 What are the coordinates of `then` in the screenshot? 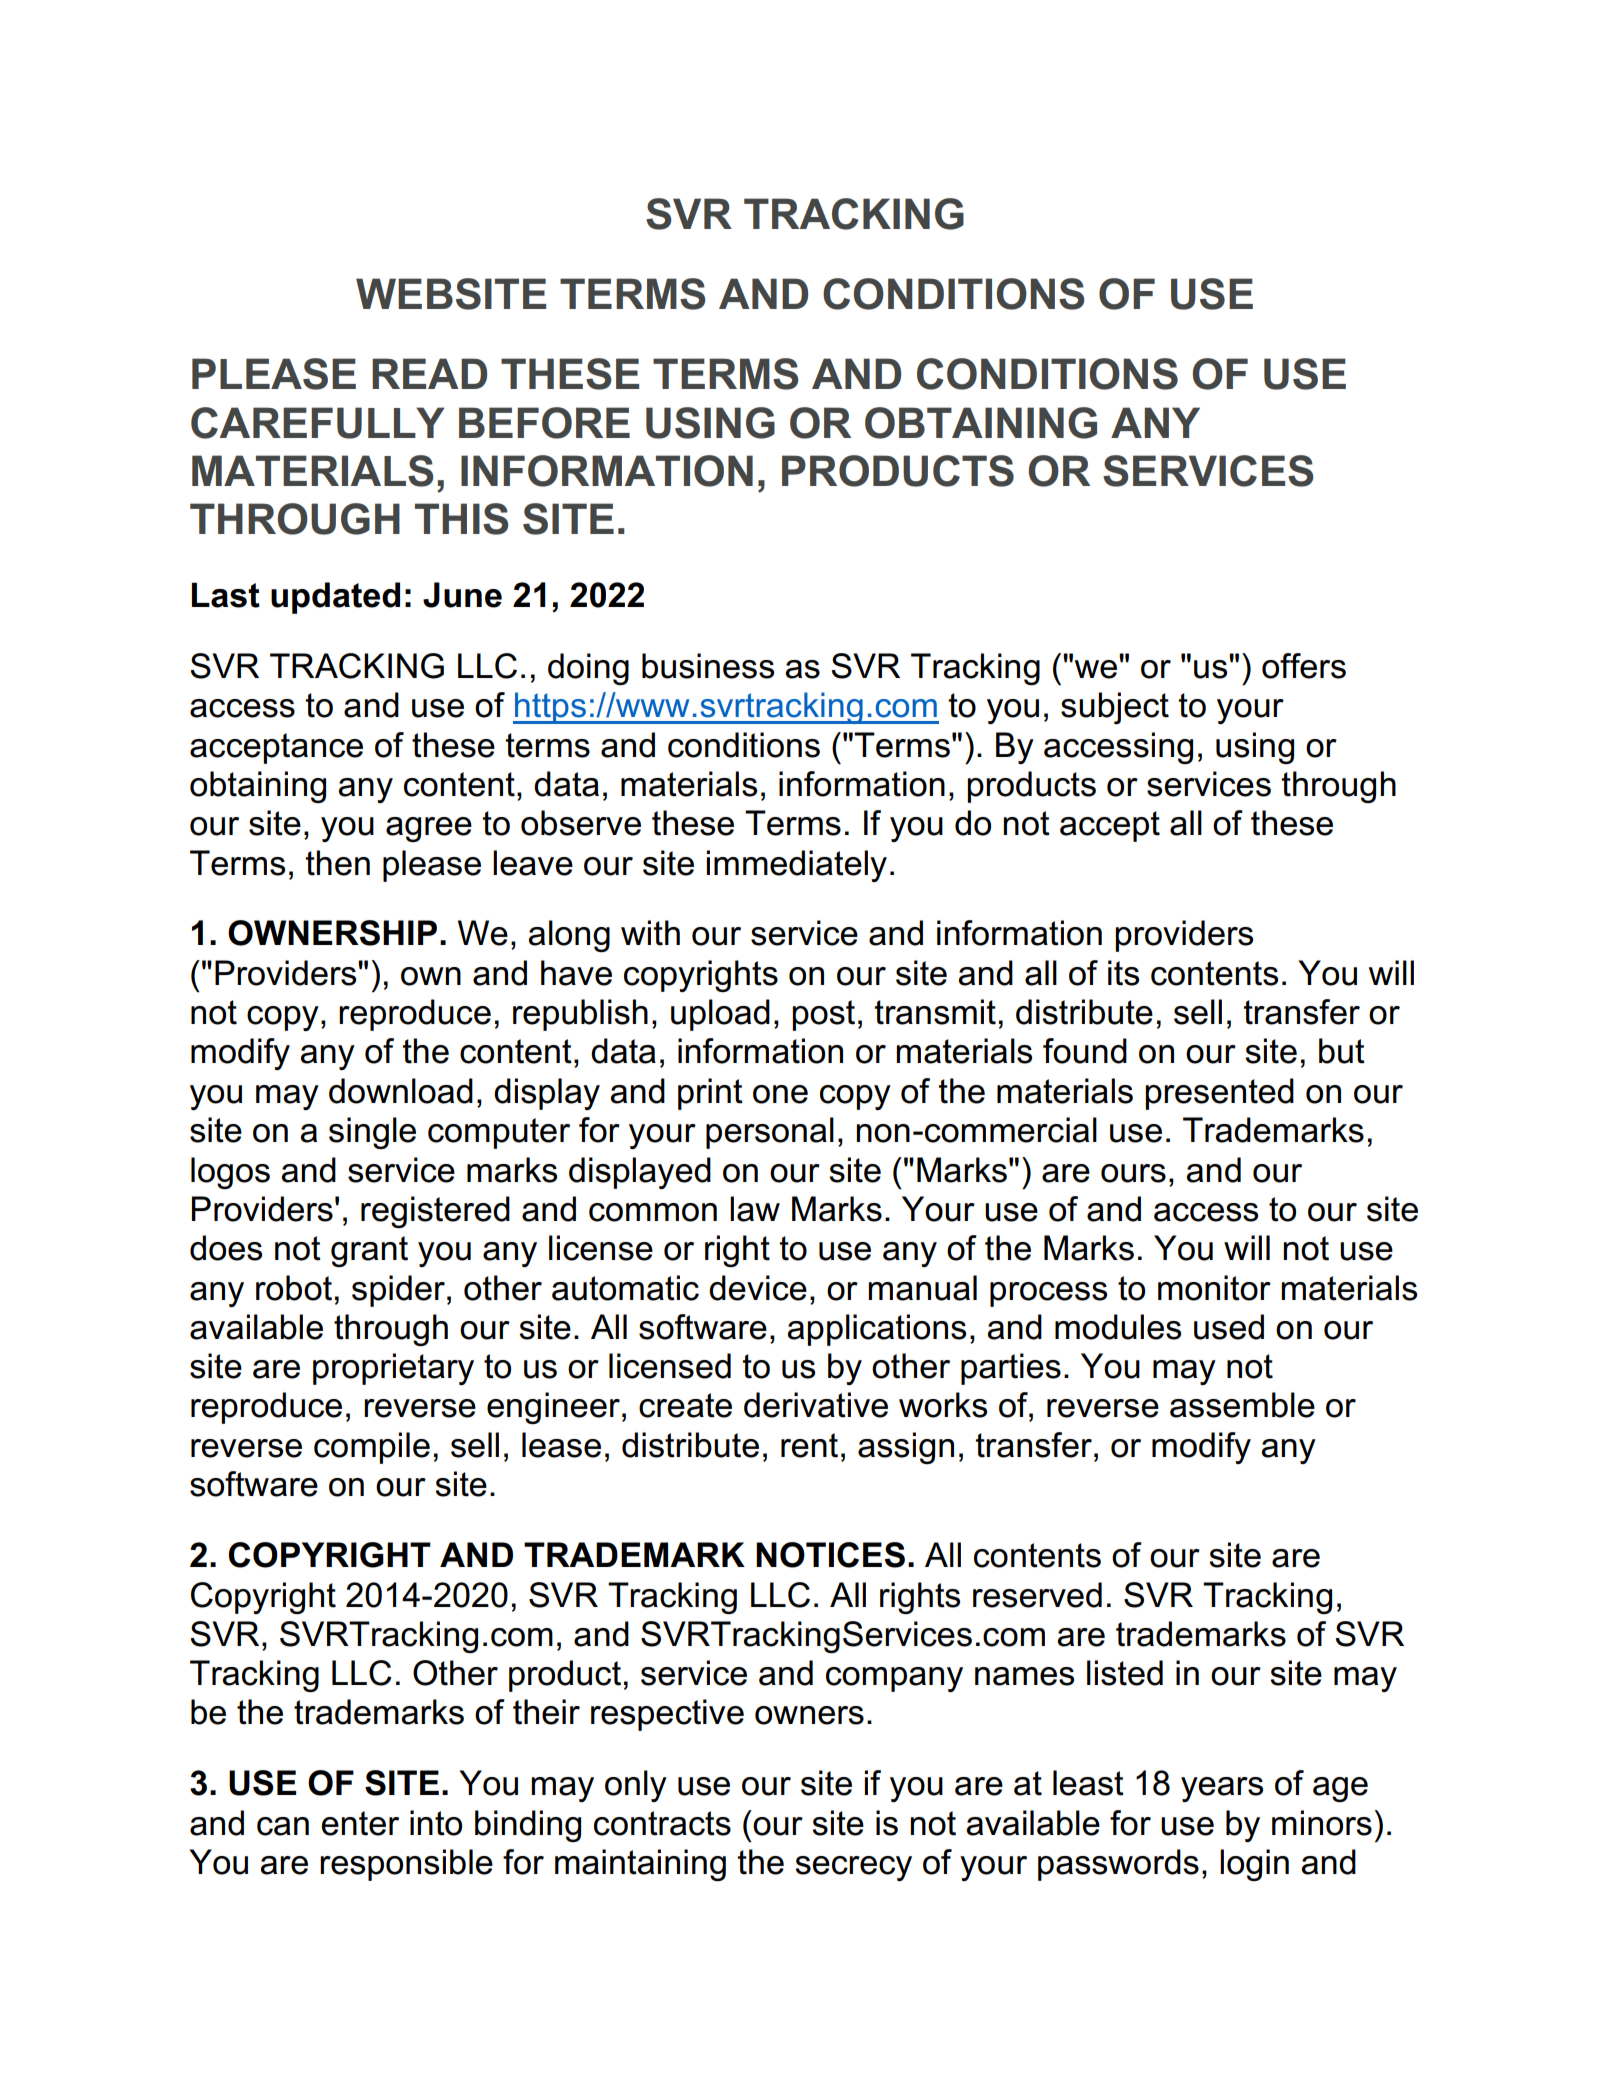 It's located at (338, 863).
